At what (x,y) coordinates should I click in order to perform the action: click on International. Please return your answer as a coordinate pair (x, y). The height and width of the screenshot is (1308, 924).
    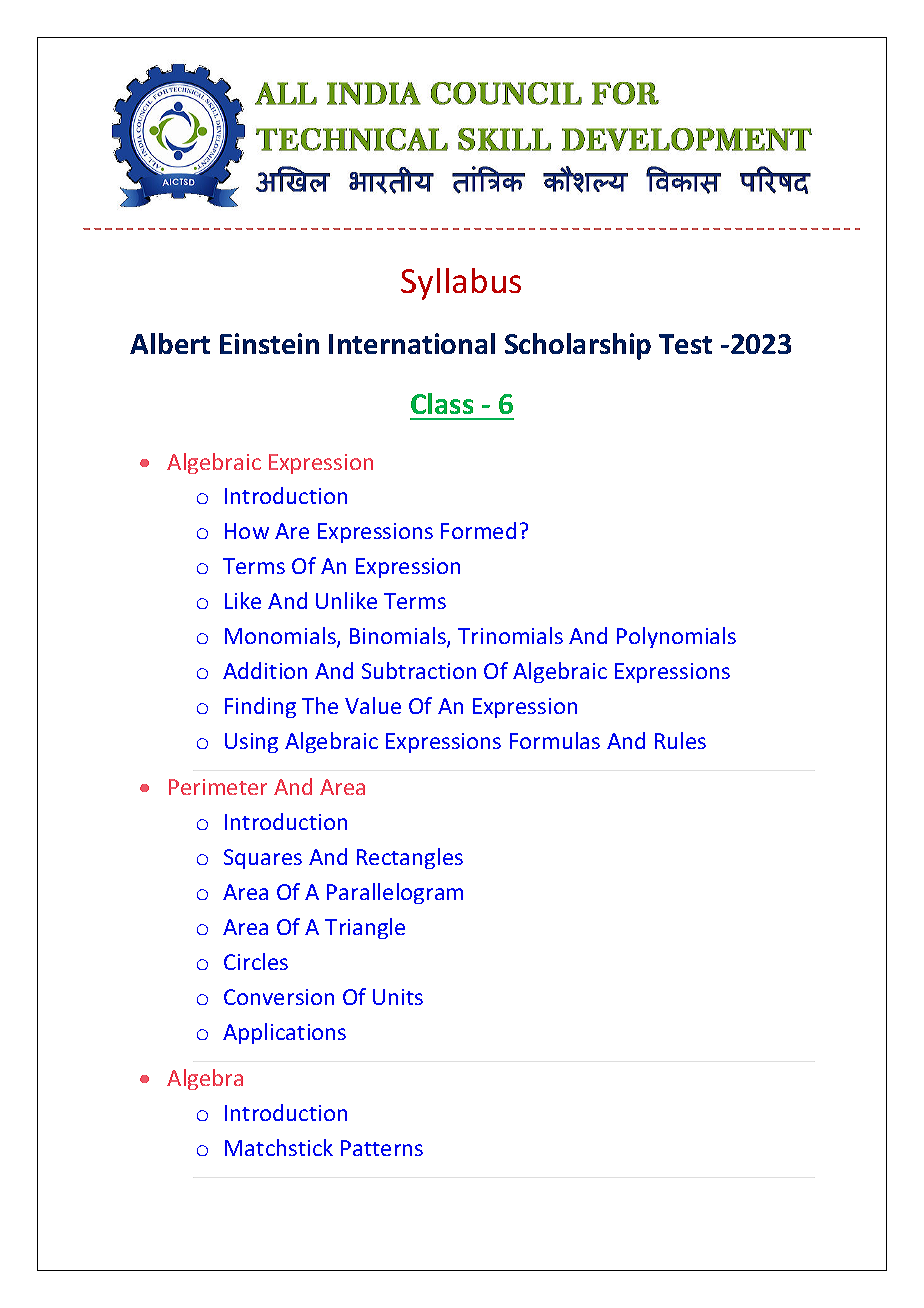
    Looking at the image, I should click on (412, 343).
